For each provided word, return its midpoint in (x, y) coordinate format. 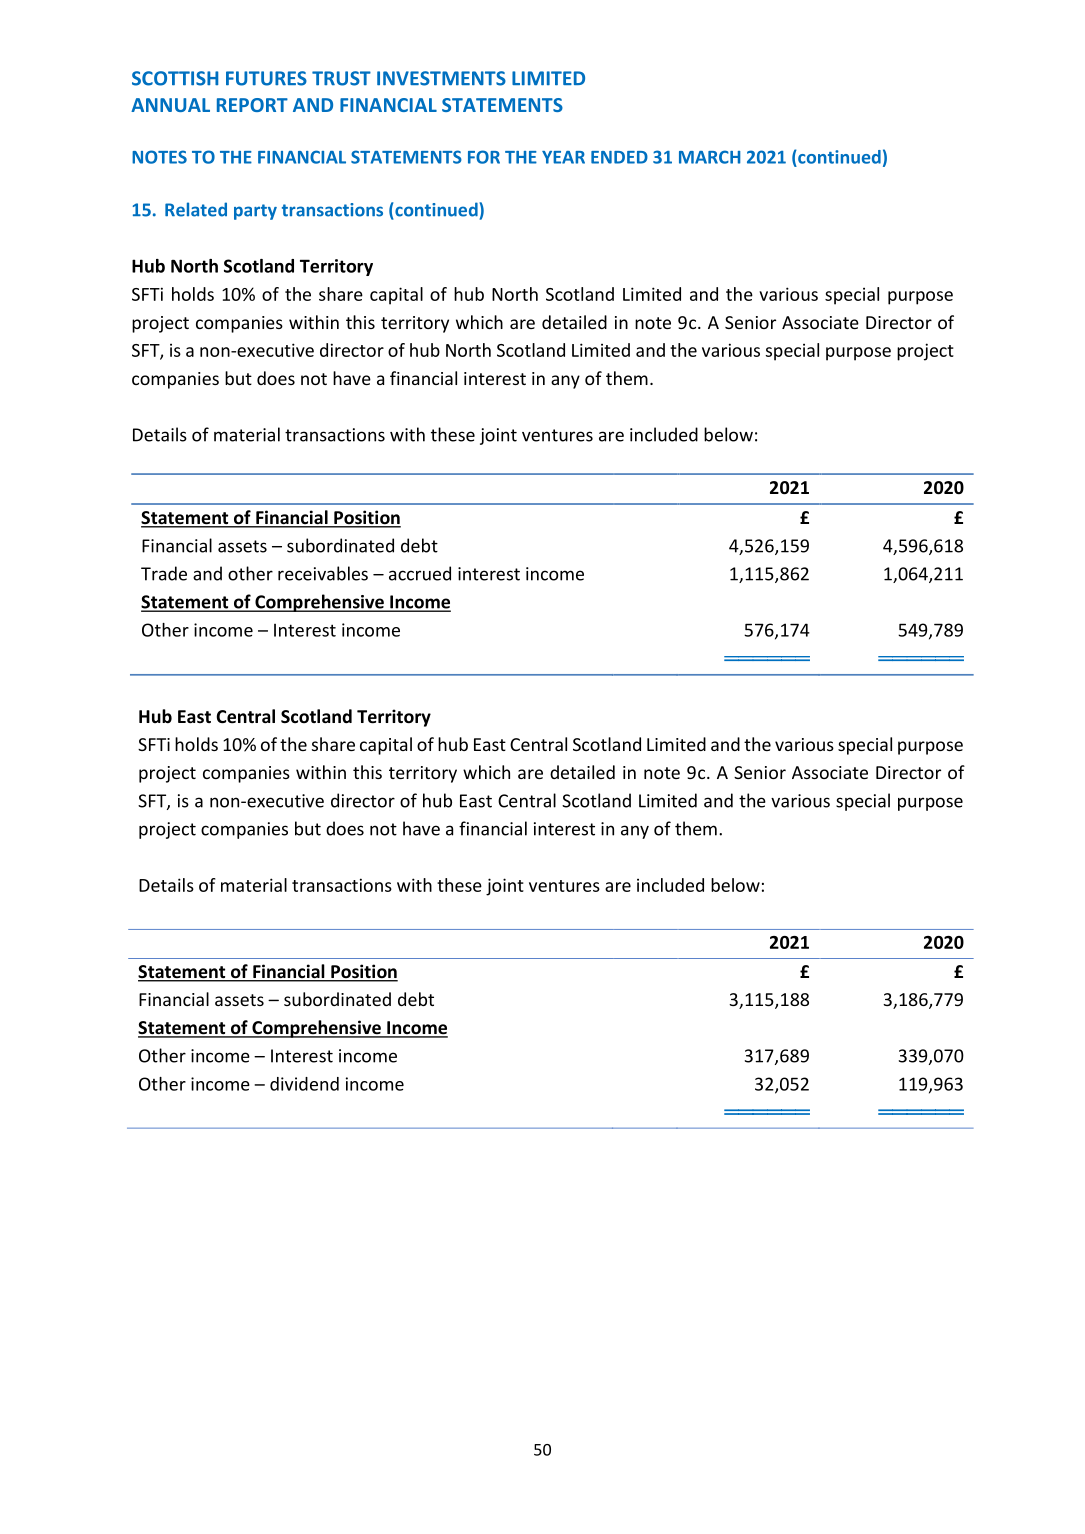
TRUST (341, 78)
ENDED (619, 157)
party (255, 212)
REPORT (252, 105)
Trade (164, 573)
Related (196, 209)
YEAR (563, 157)
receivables (323, 573)
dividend (304, 1084)
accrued (420, 573)
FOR (484, 157)
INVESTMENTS (441, 78)
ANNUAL (170, 105)
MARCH (710, 157)
